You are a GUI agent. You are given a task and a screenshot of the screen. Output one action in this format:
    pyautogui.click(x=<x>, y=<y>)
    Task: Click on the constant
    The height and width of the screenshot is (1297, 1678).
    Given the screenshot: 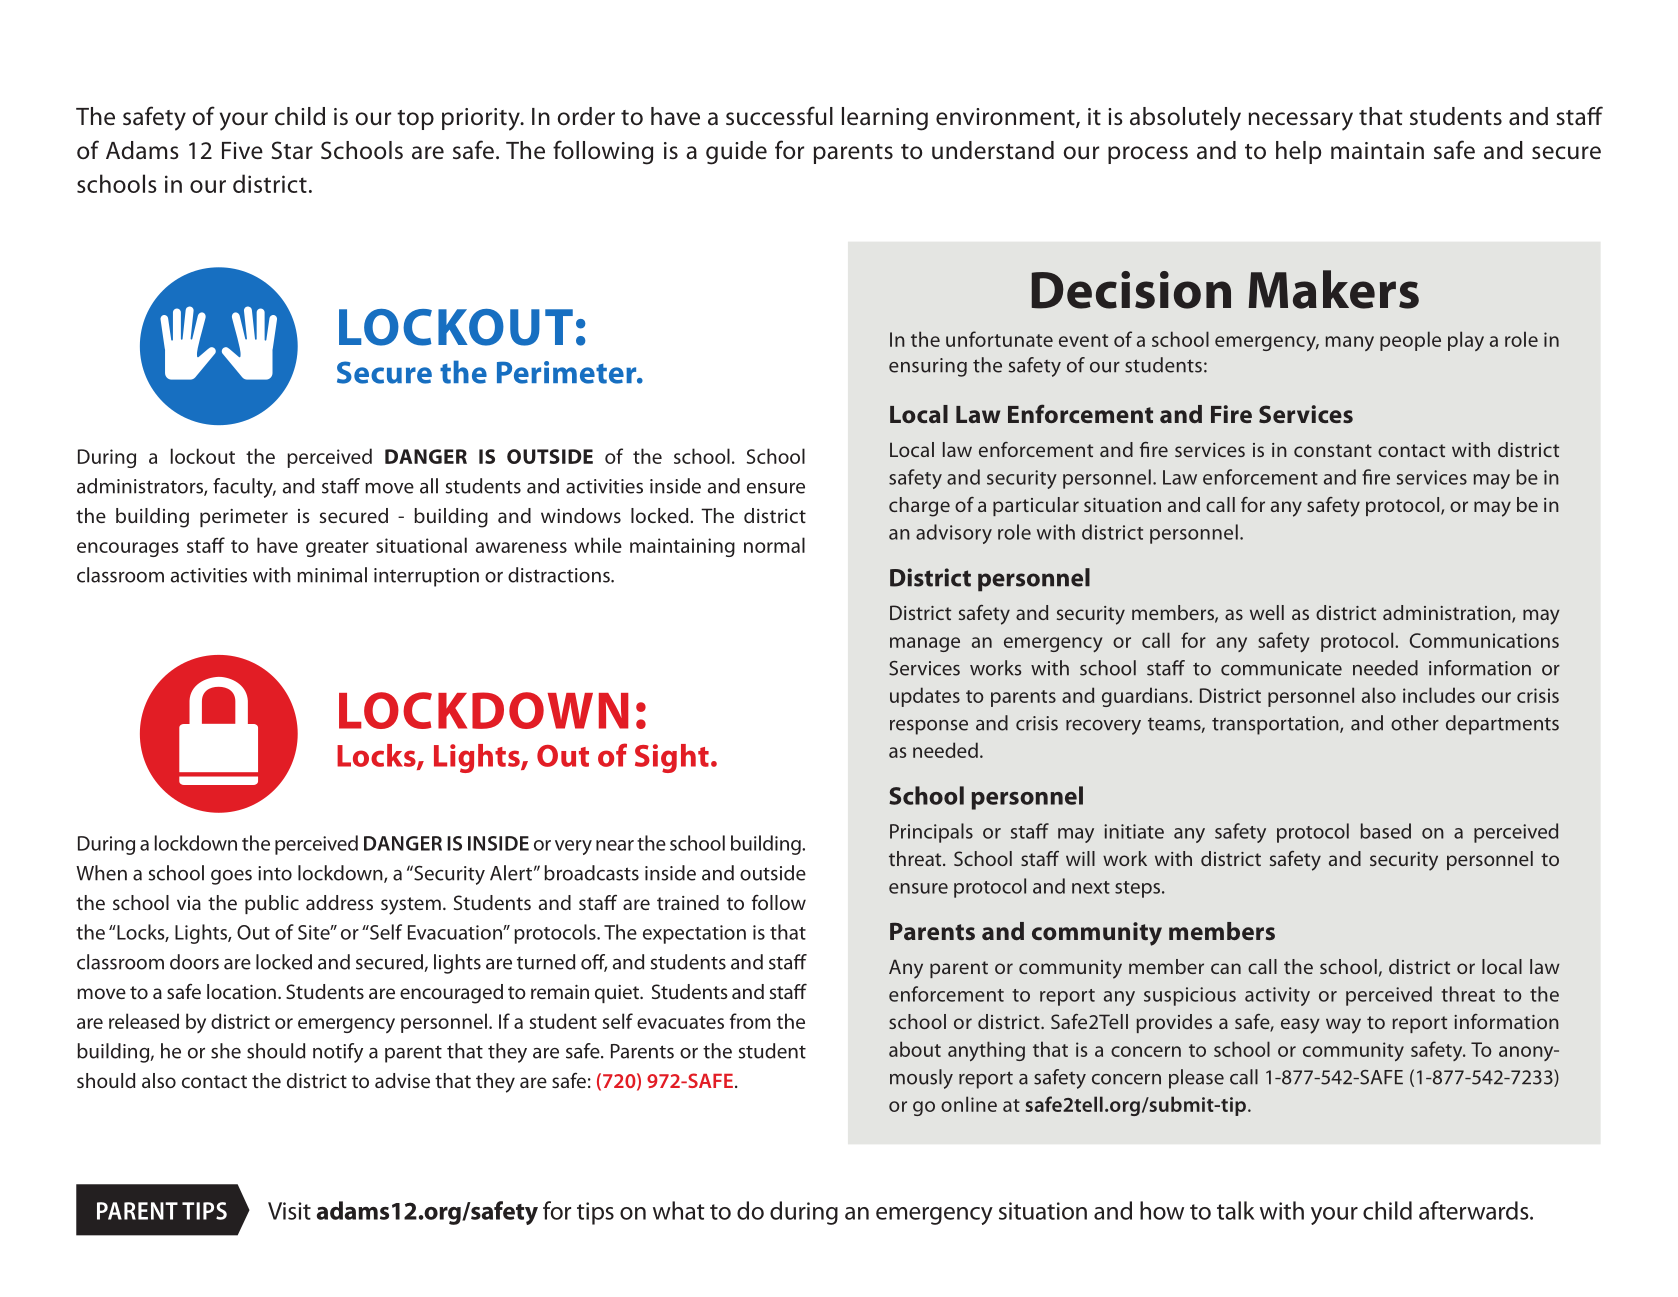 What is the action you would take?
    pyautogui.click(x=1333, y=450)
